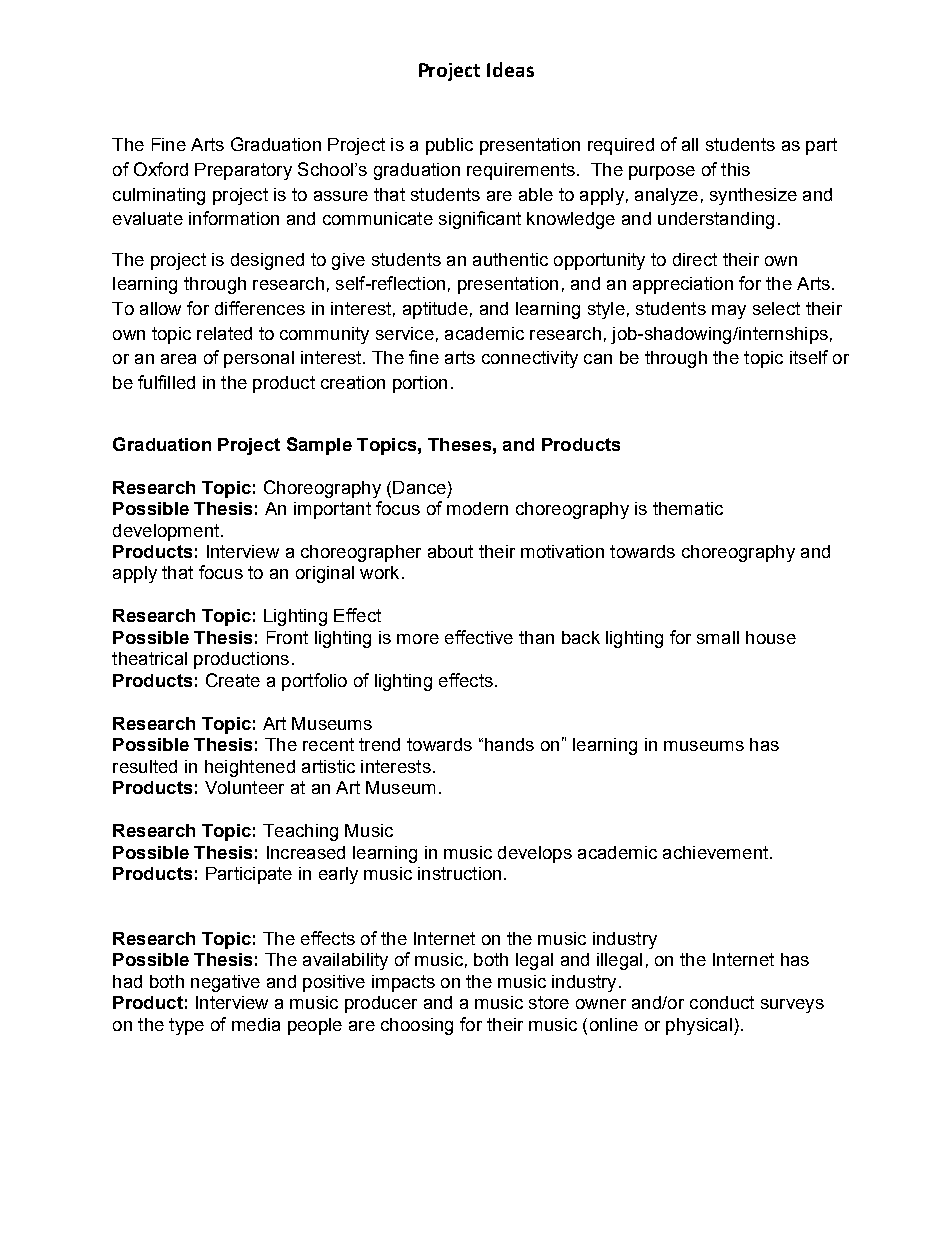  What do you see at coordinates (243, 171) in the page?
I see `Preparatory` at bounding box center [243, 171].
